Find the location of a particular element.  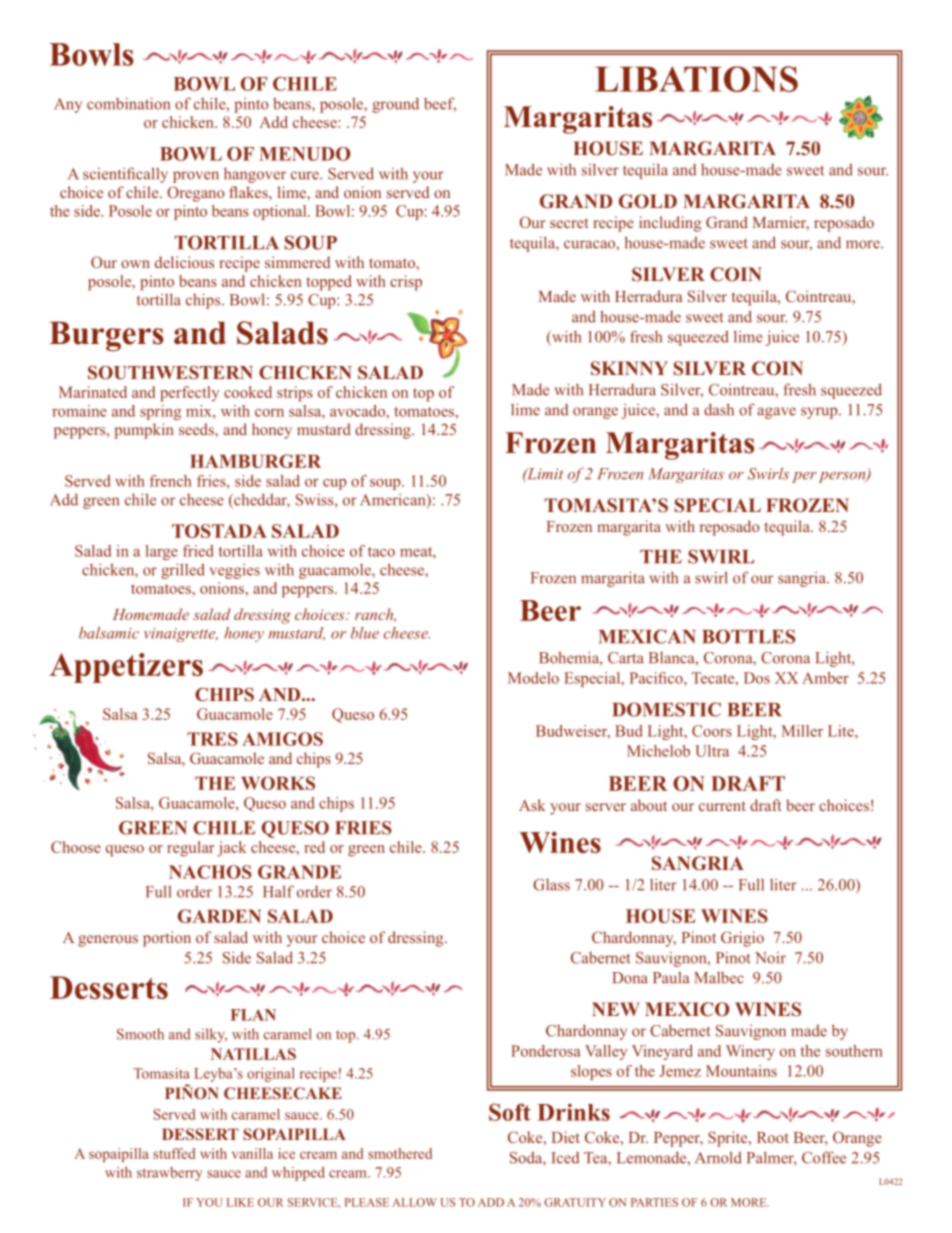

portion is located at coordinates (167, 939).
